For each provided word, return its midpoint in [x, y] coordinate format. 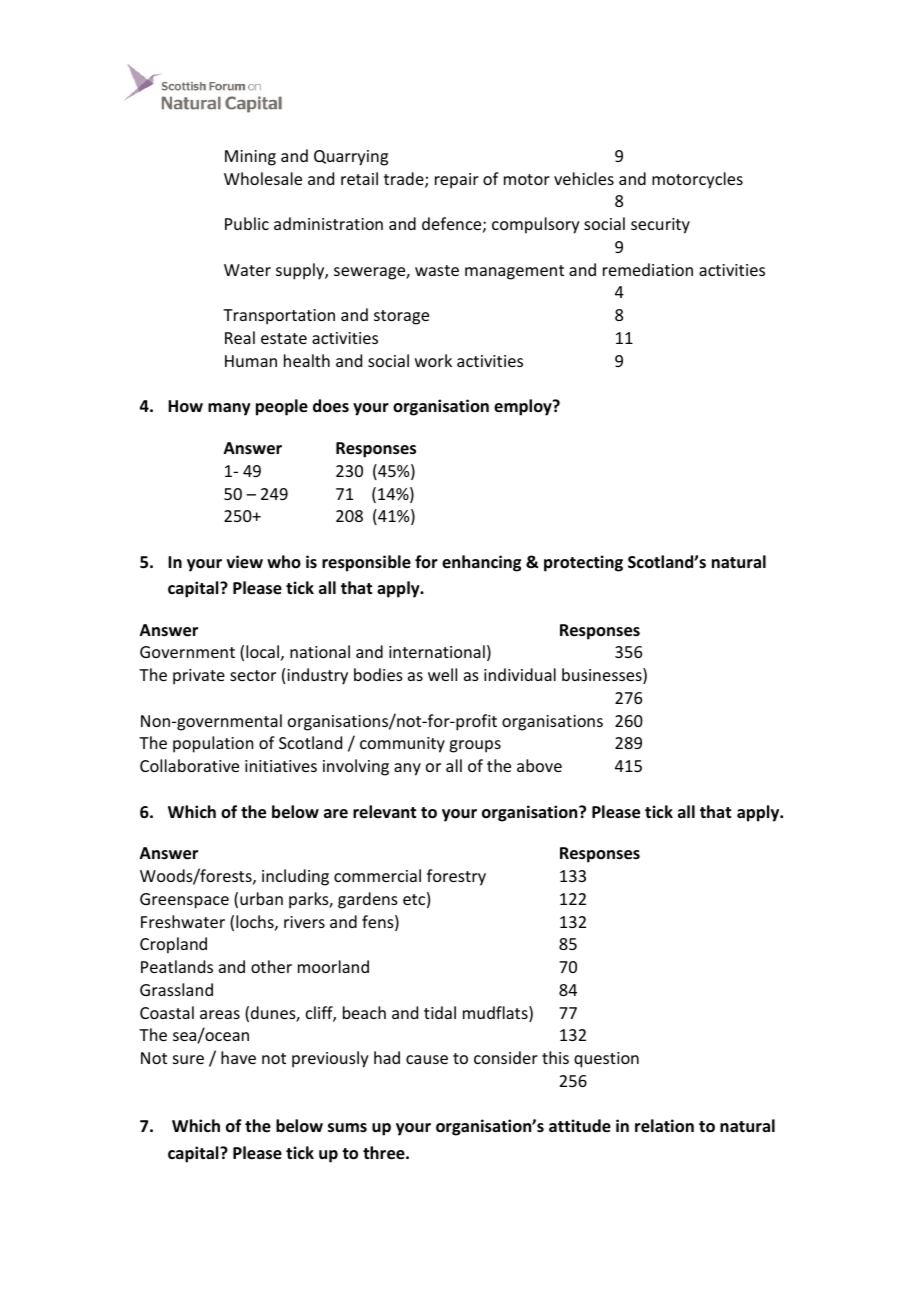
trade [405, 180]
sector [253, 675]
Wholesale [263, 178]
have [238, 1057]
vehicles [584, 178]
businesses [603, 676]
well [442, 674]
